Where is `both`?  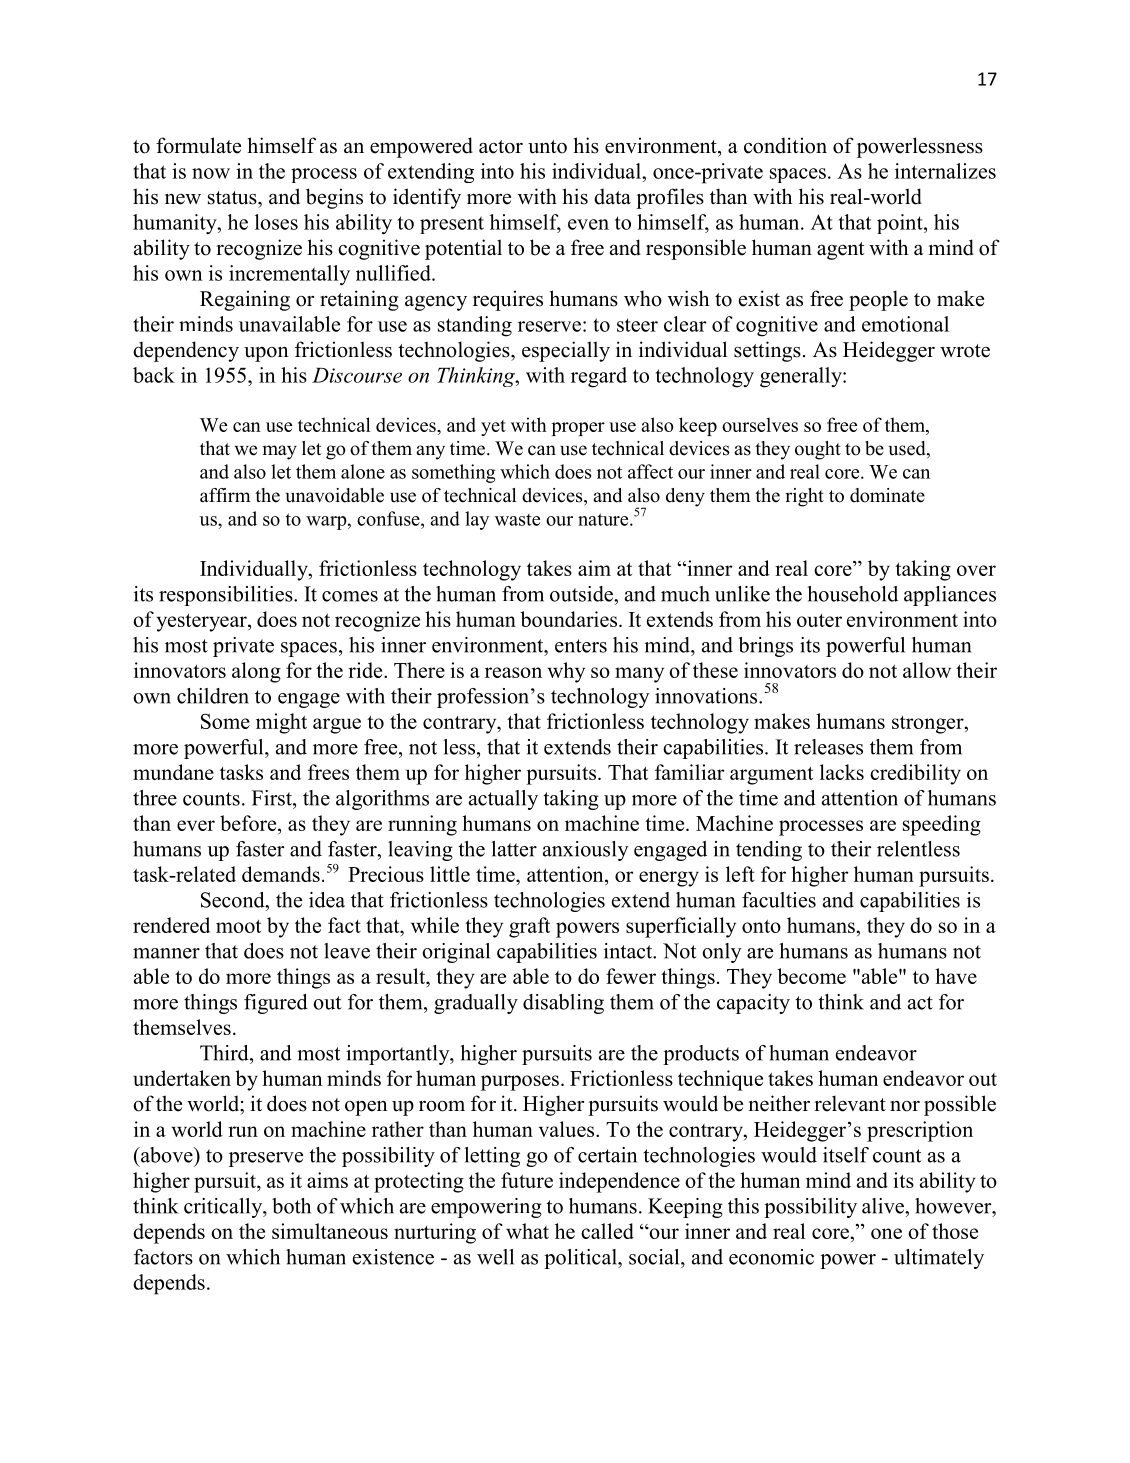
both is located at coordinates (291, 1206).
